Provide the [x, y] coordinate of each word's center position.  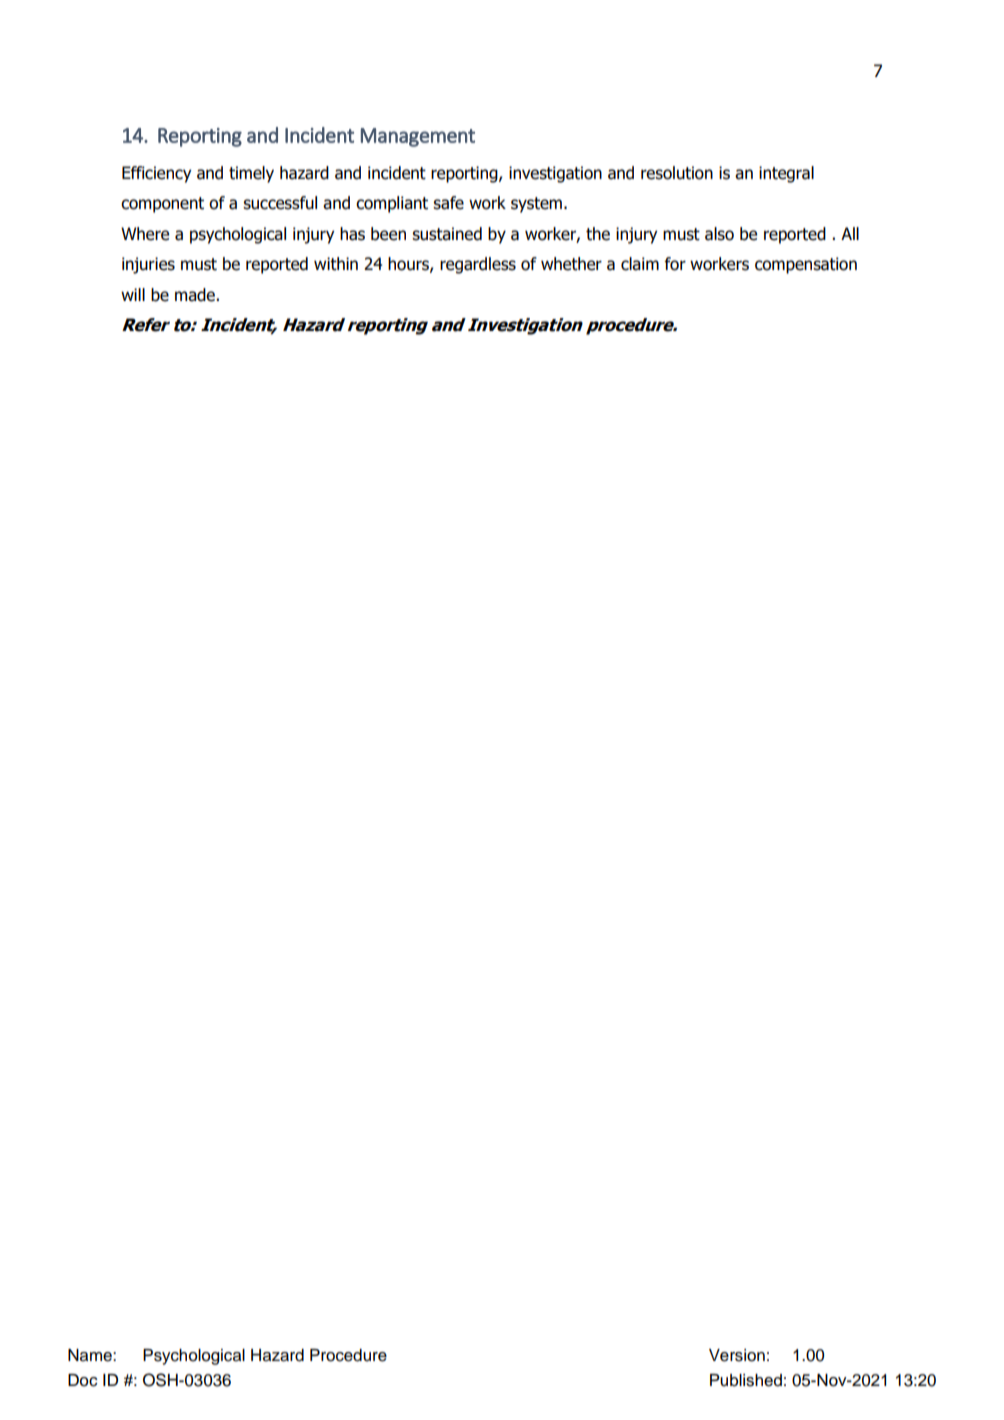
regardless [478, 265]
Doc [83, 1380]
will [133, 294]
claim [640, 264]
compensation [806, 265]
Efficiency [156, 174]
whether [571, 264]
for [675, 264]
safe [448, 203]
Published [746, 1380]
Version [737, 1355]
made [196, 295]
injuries [148, 265]
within [336, 264]
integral [786, 174]
